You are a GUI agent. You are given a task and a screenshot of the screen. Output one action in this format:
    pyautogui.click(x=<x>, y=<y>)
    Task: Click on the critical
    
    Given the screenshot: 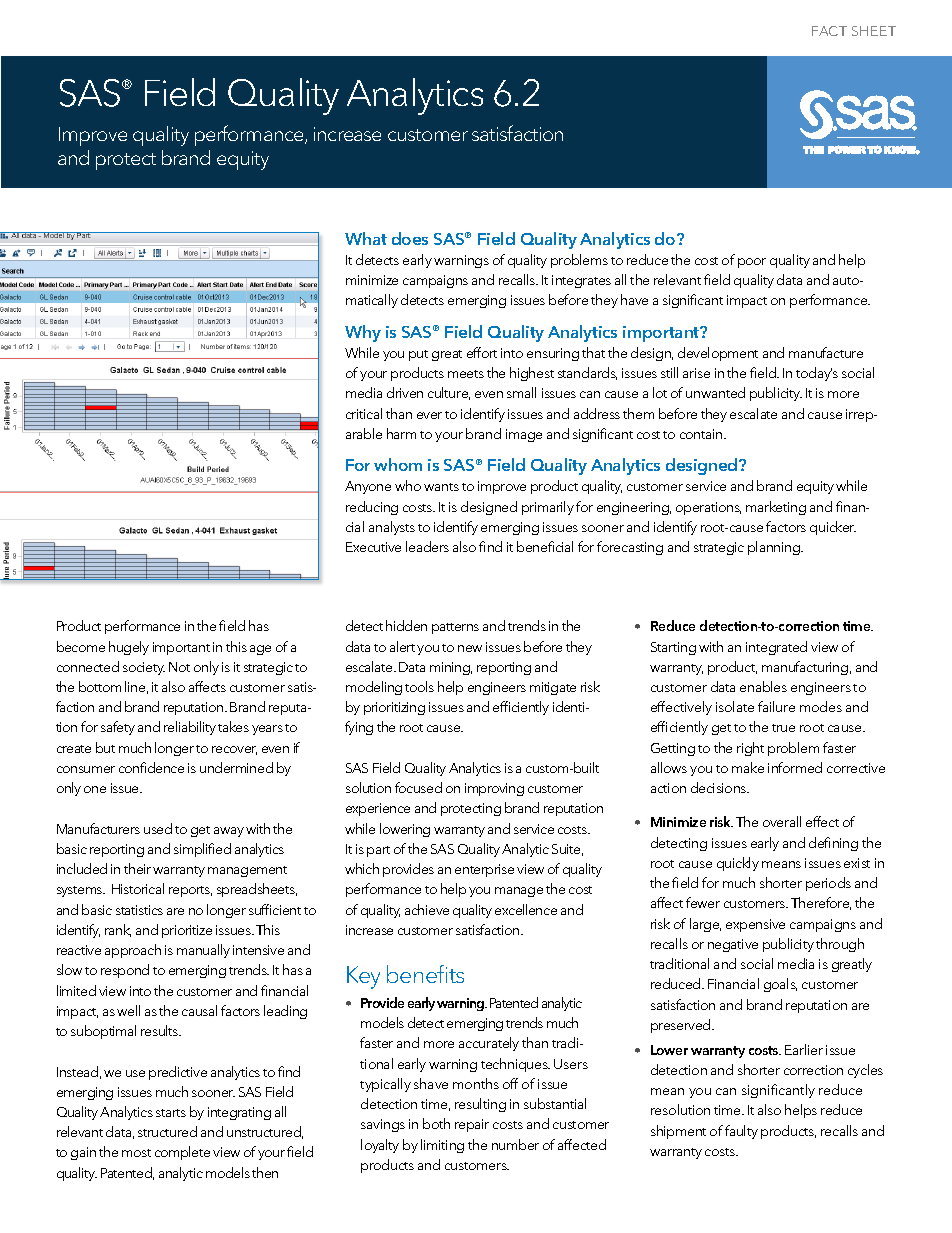 What is the action you would take?
    pyautogui.click(x=364, y=413)
